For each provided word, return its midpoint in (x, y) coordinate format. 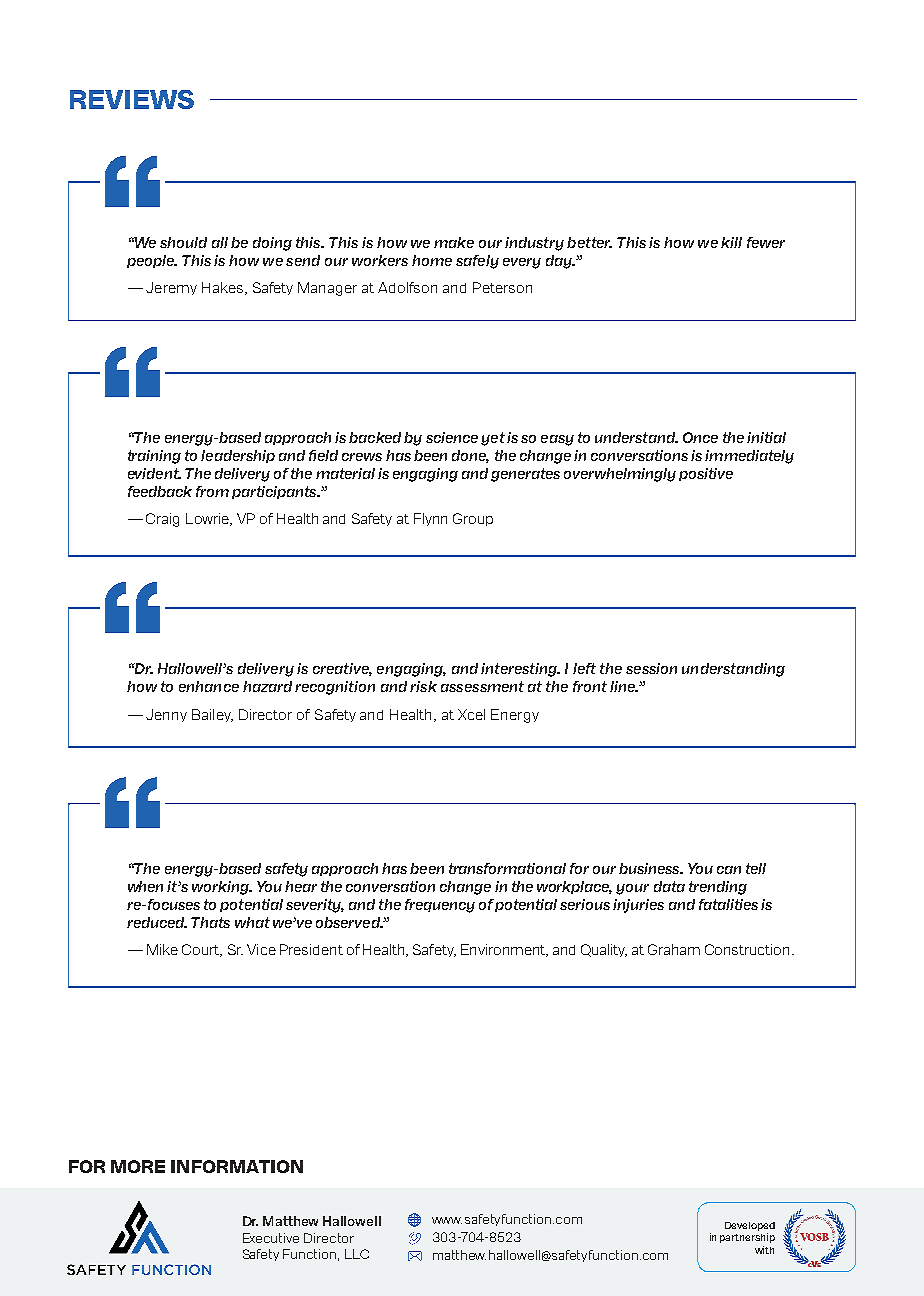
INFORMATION (237, 1166)
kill (731, 242)
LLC (357, 1254)
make (454, 242)
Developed (750, 1226)
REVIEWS (132, 99)
